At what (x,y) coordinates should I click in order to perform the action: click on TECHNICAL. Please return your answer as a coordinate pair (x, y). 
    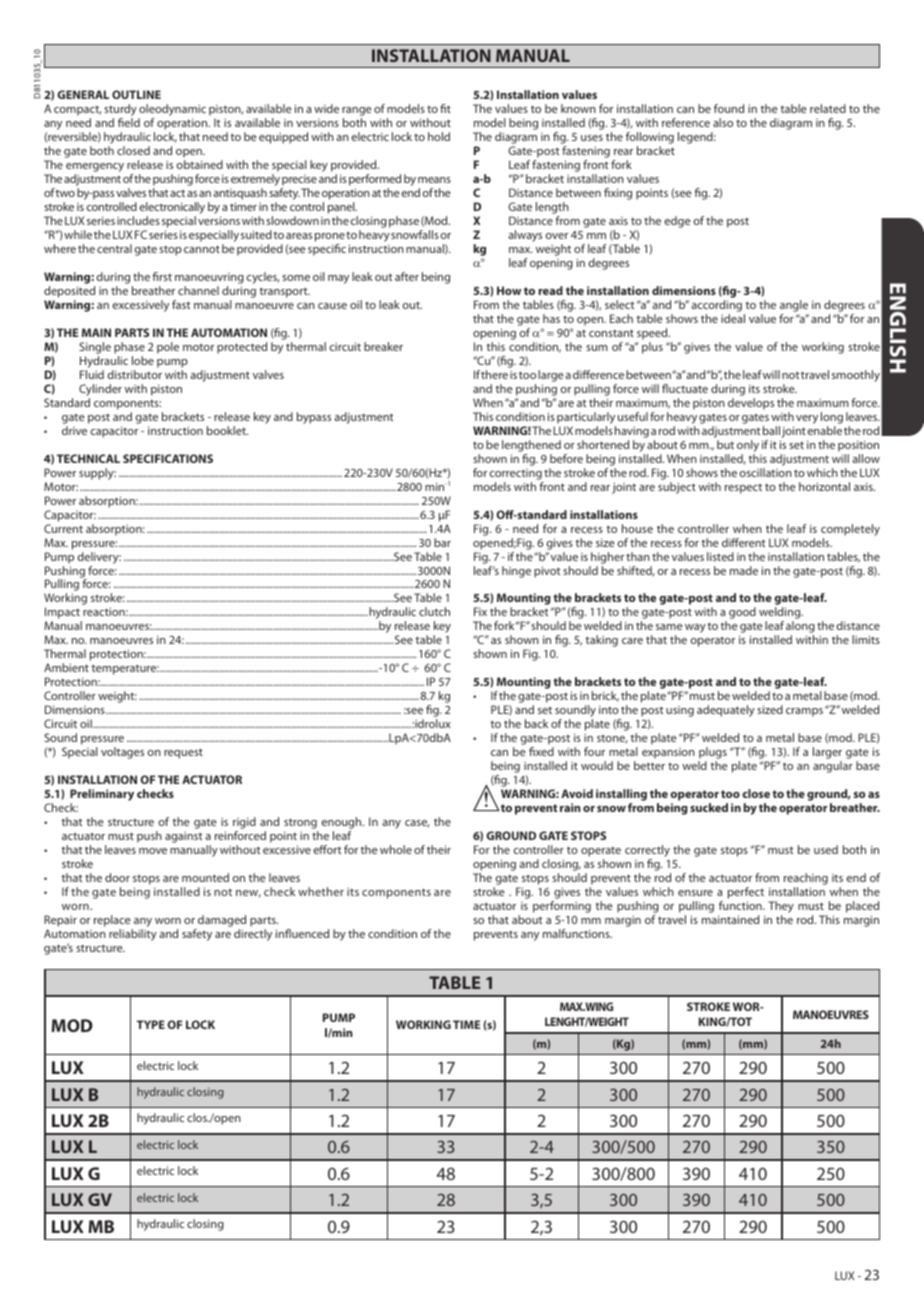
    Looking at the image, I should click on (88, 458).
